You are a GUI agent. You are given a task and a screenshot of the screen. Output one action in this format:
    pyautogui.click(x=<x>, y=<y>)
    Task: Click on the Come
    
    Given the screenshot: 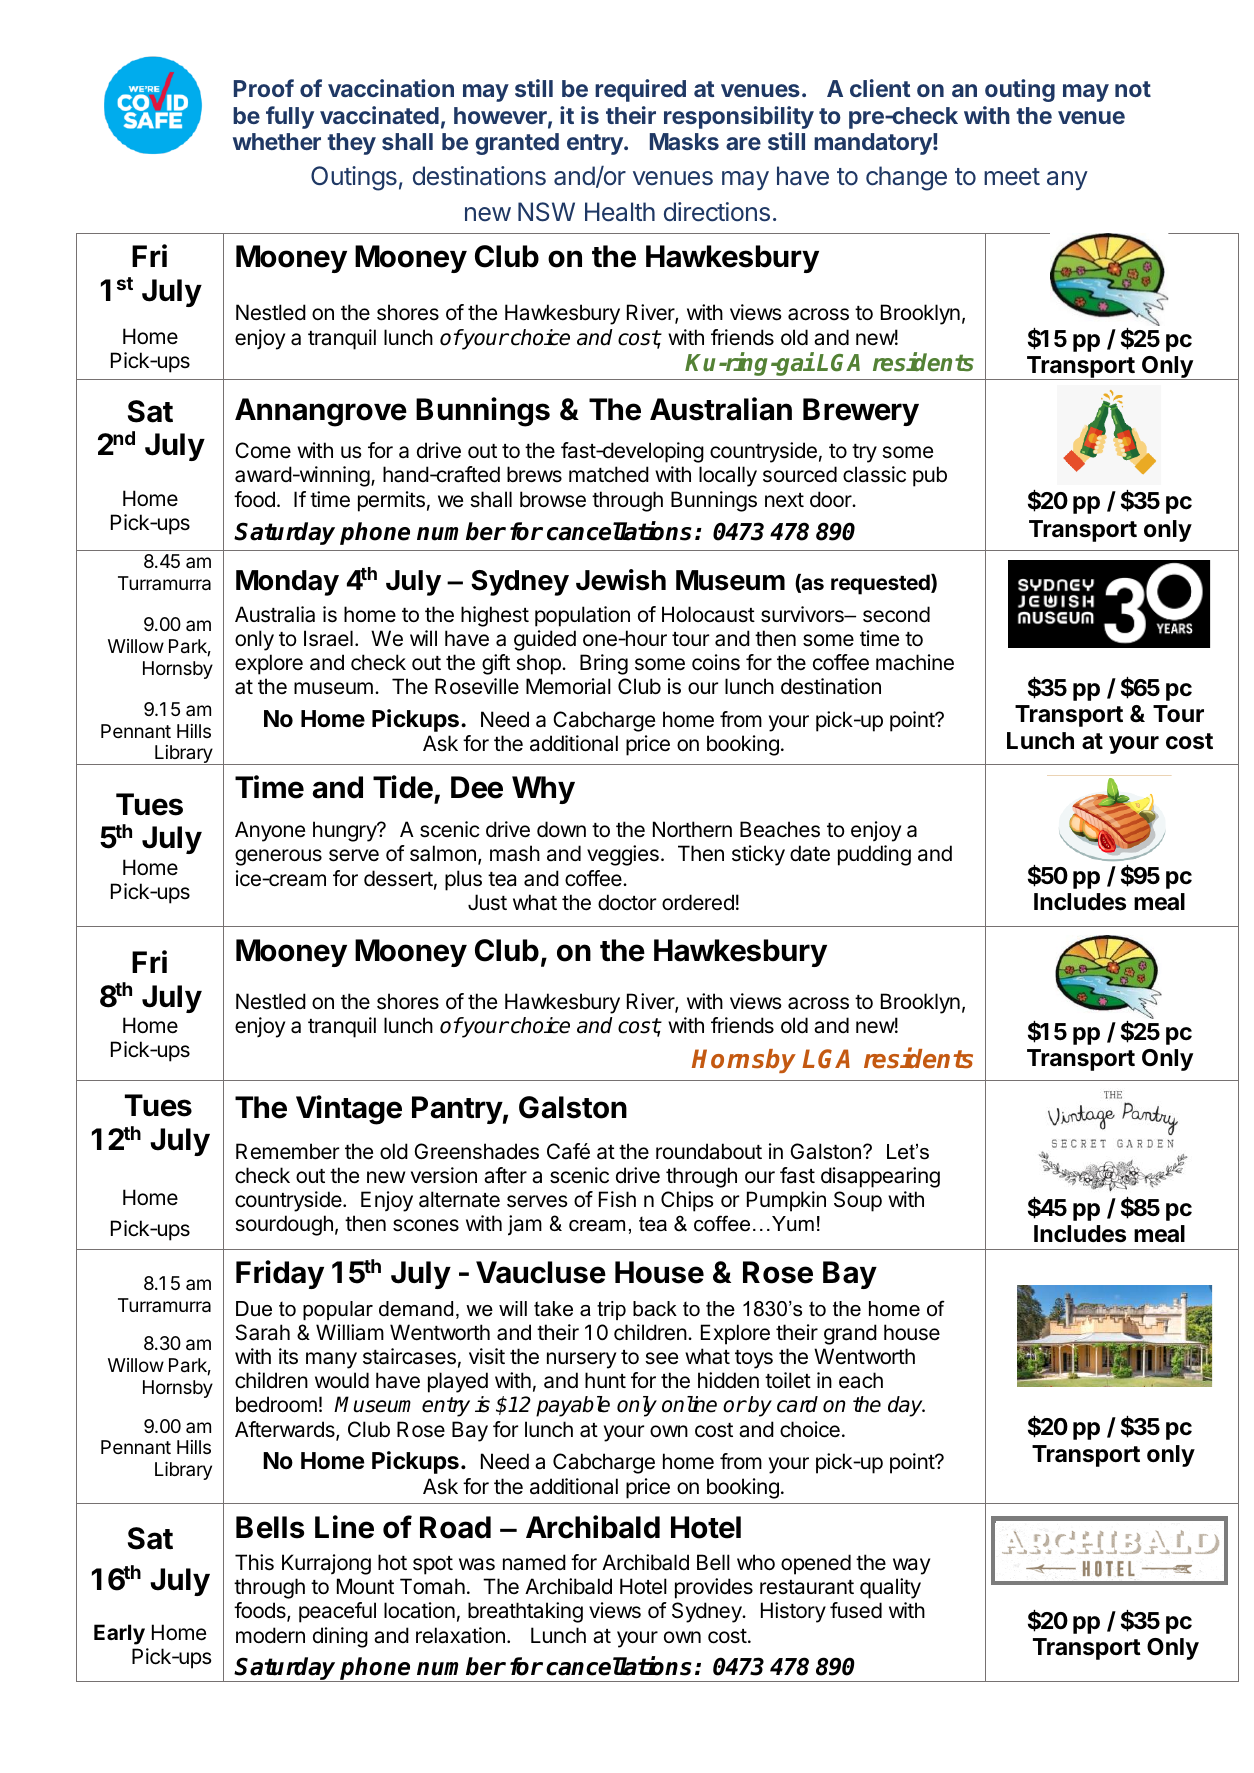 What is the action you would take?
    pyautogui.click(x=263, y=450)
